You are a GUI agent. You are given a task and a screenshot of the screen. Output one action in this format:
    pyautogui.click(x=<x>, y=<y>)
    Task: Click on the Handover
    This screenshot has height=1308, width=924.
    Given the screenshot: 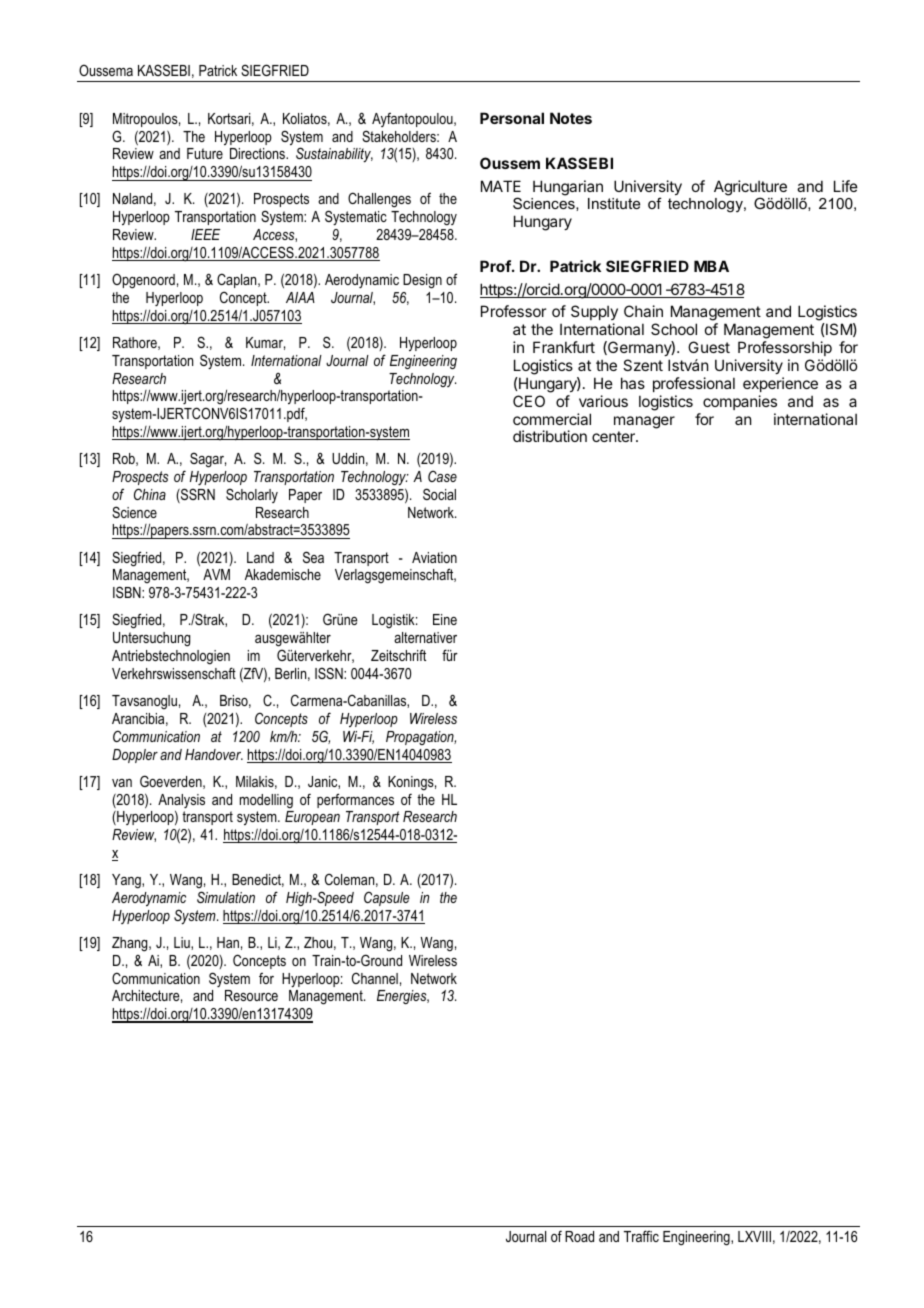 What is the action you would take?
    pyautogui.click(x=214, y=754)
